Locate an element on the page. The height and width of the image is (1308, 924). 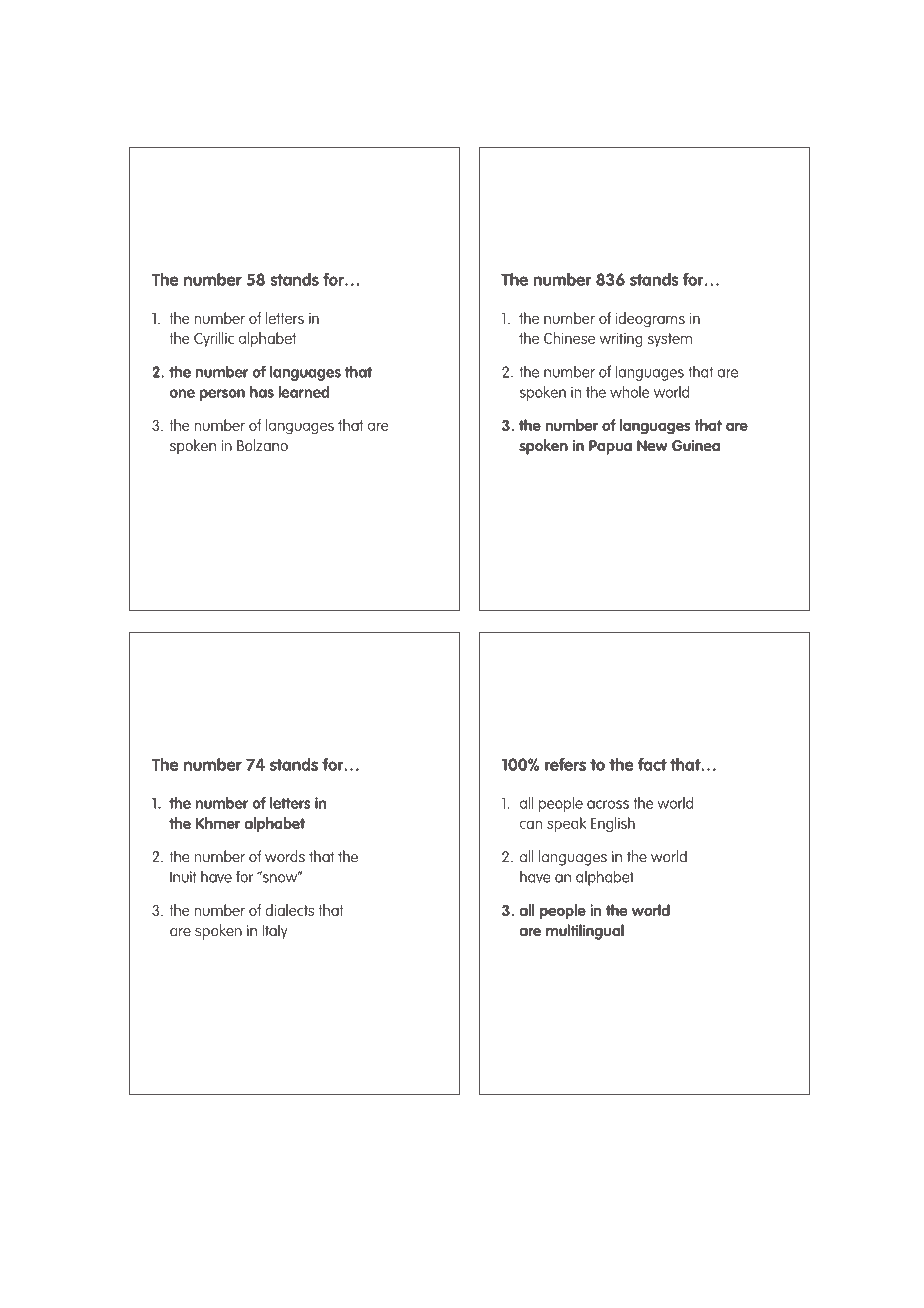
Chinese is located at coordinates (569, 338).
